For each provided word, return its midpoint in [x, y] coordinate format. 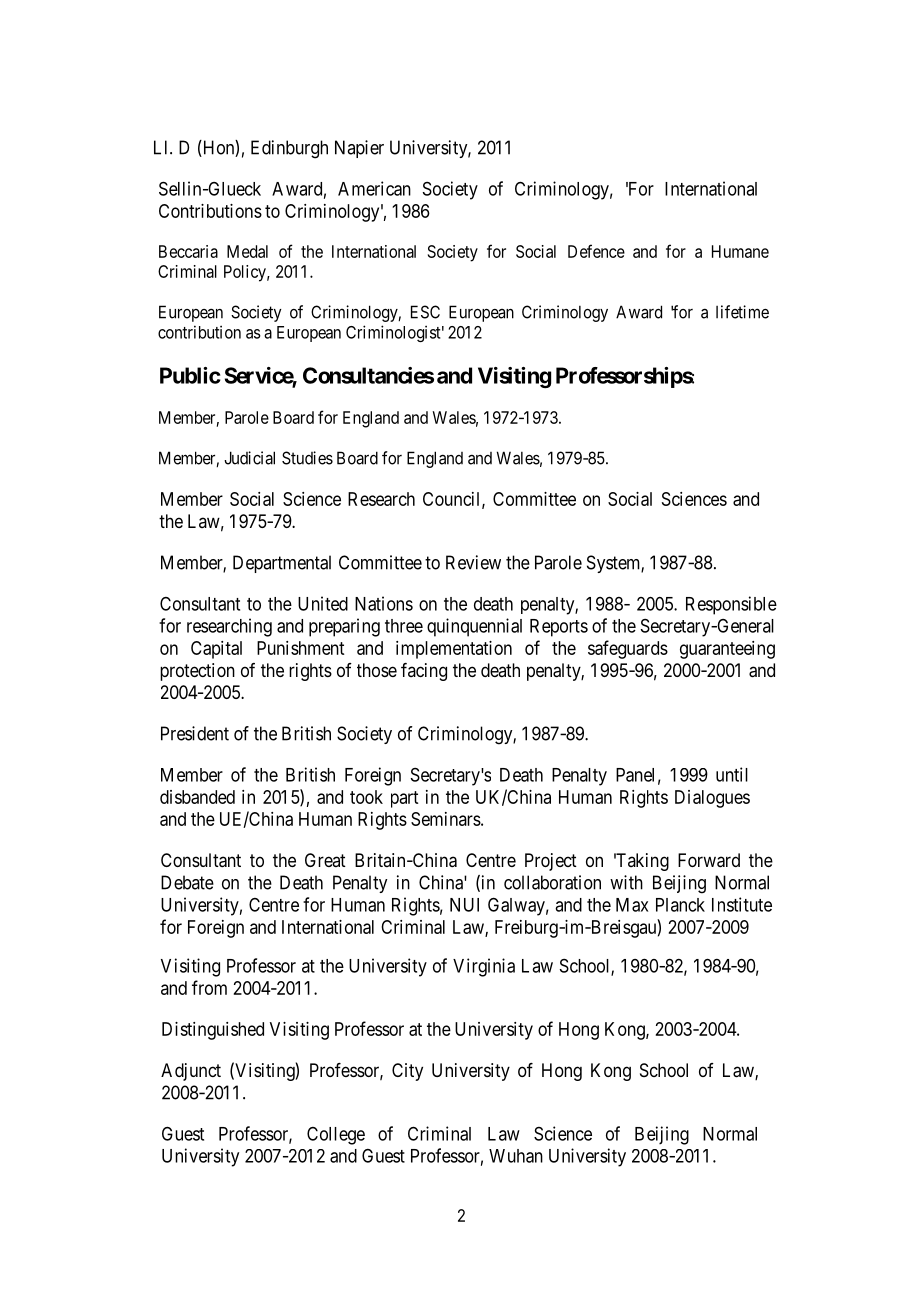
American [374, 188]
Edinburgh [289, 149]
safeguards [628, 649]
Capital [216, 650]
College [336, 1136]
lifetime [742, 312]
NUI [464, 905]
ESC [425, 312]
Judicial [249, 458]
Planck [680, 905]
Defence [596, 251]
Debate [187, 882]
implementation [454, 650]
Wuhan [516, 1156]
